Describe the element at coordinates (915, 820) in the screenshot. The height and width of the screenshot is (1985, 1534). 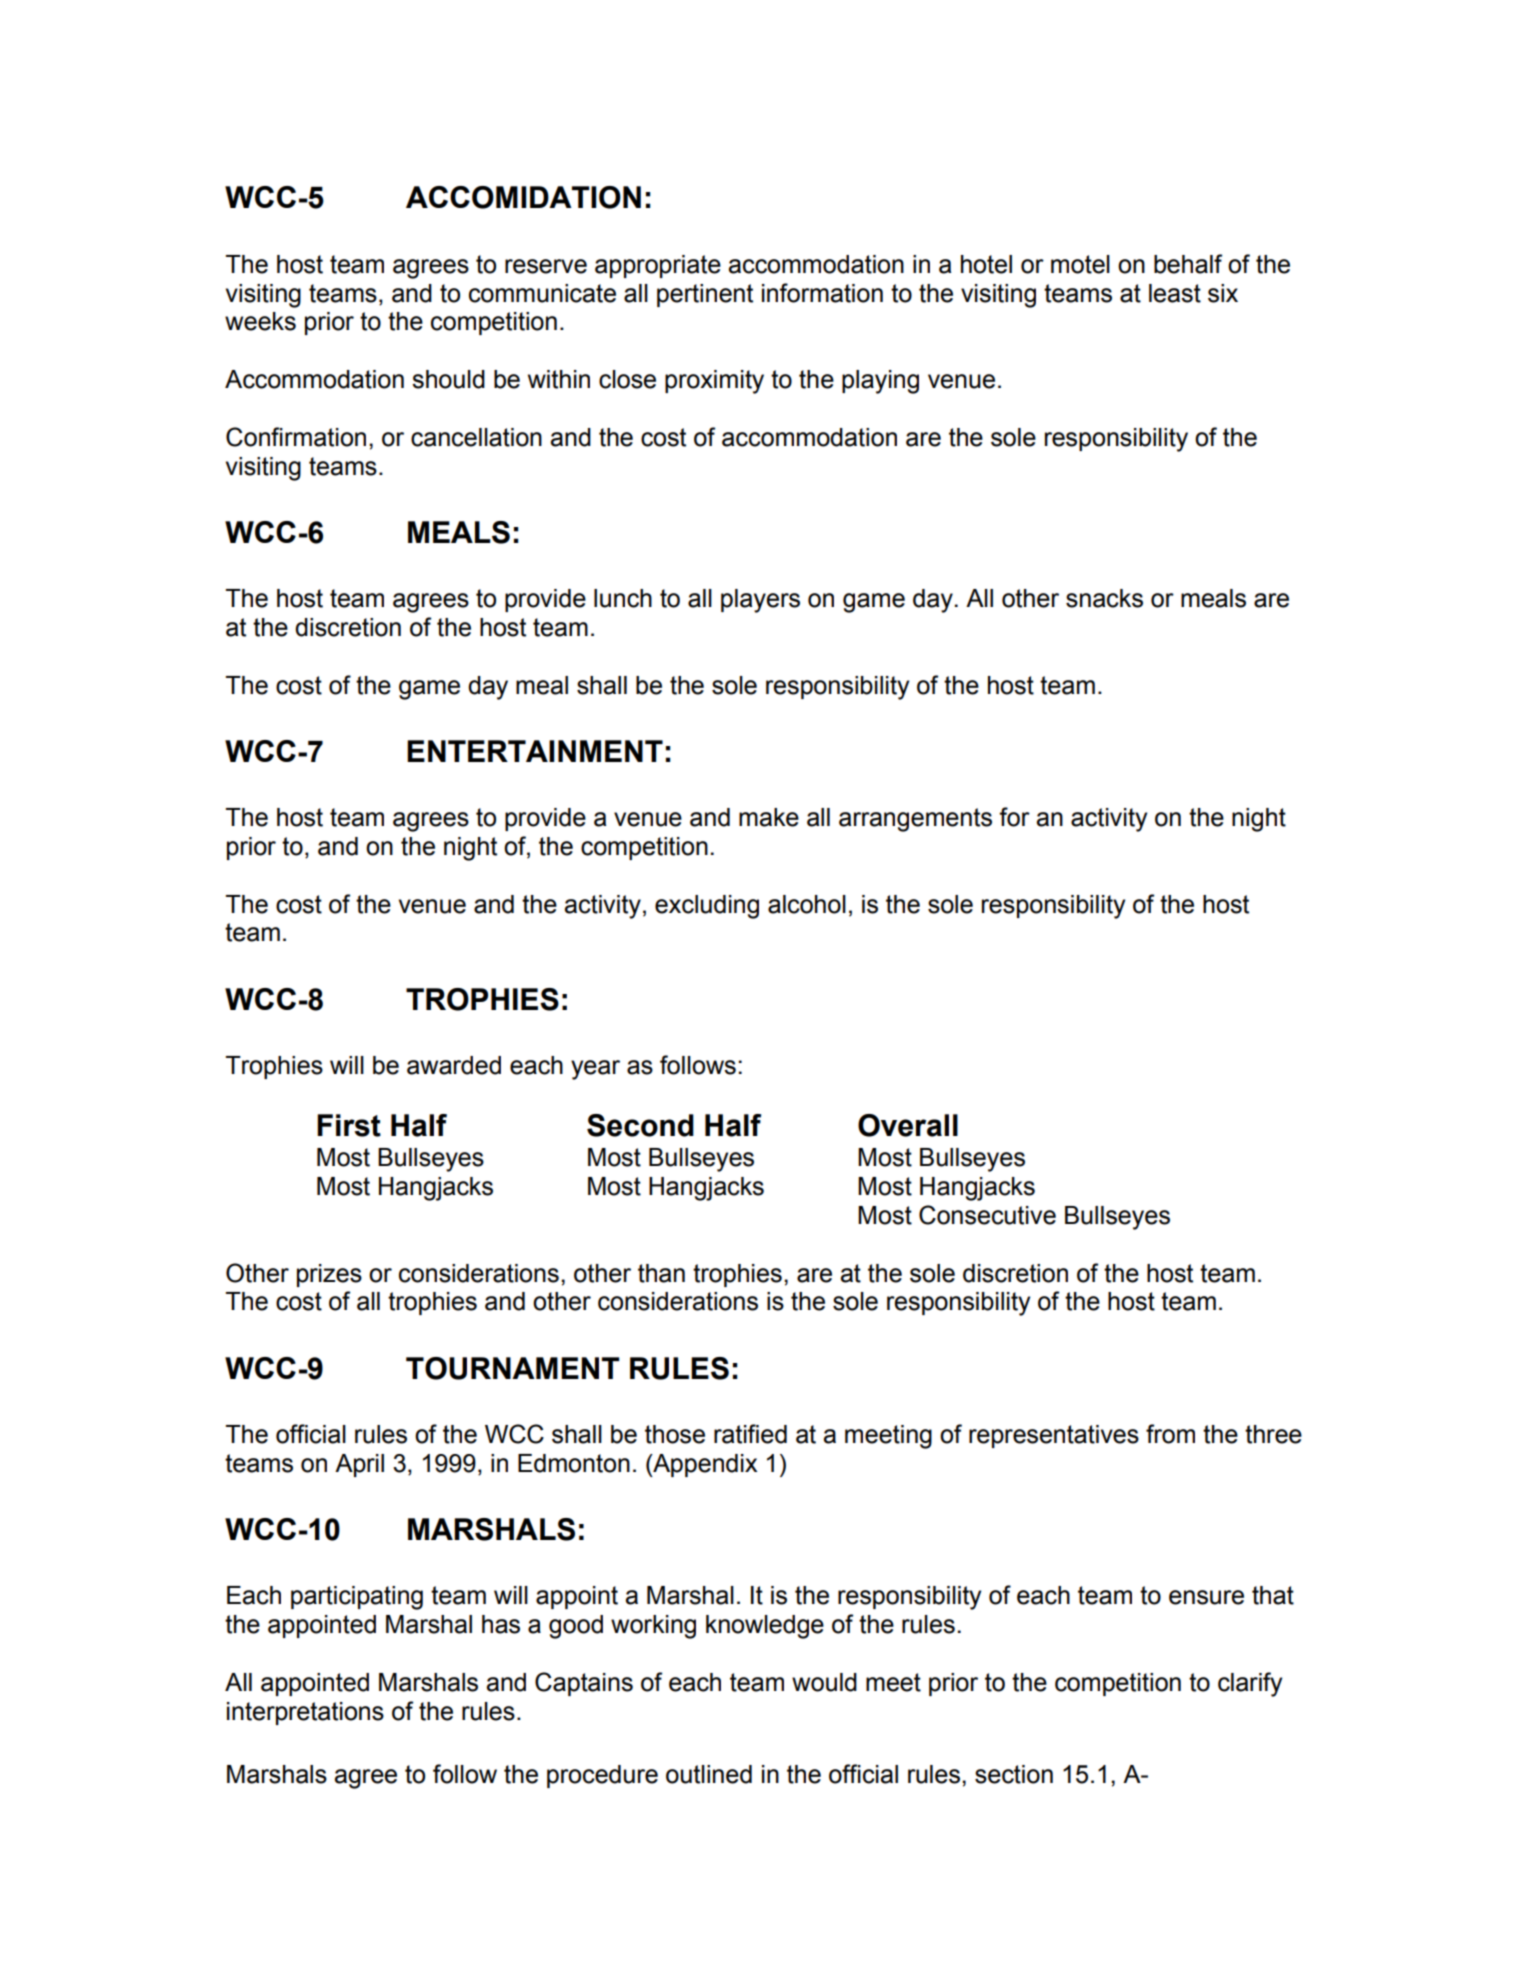
I see `arrangements` at that location.
